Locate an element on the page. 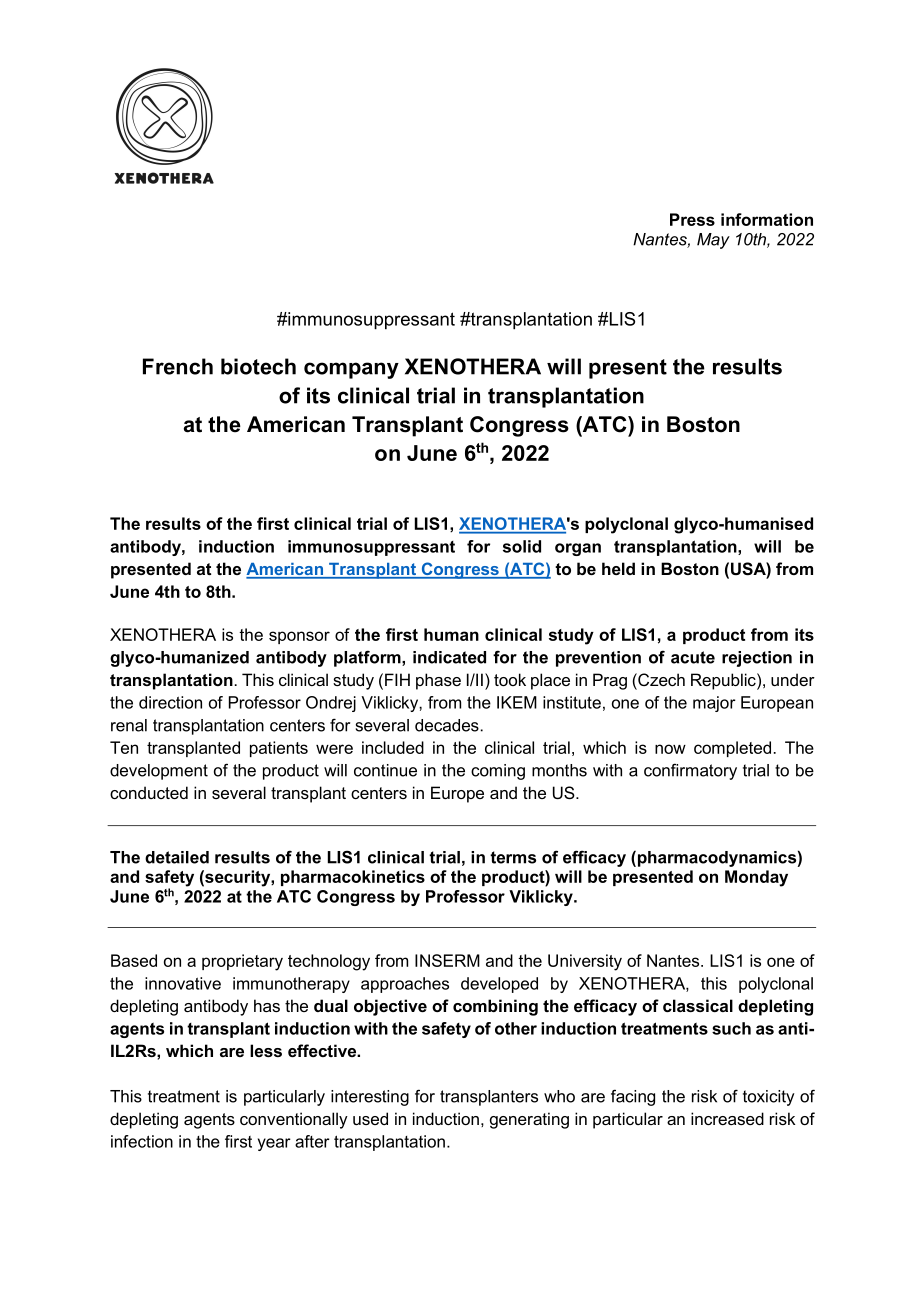 The image size is (924, 1308). French is located at coordinates (178, 366).
